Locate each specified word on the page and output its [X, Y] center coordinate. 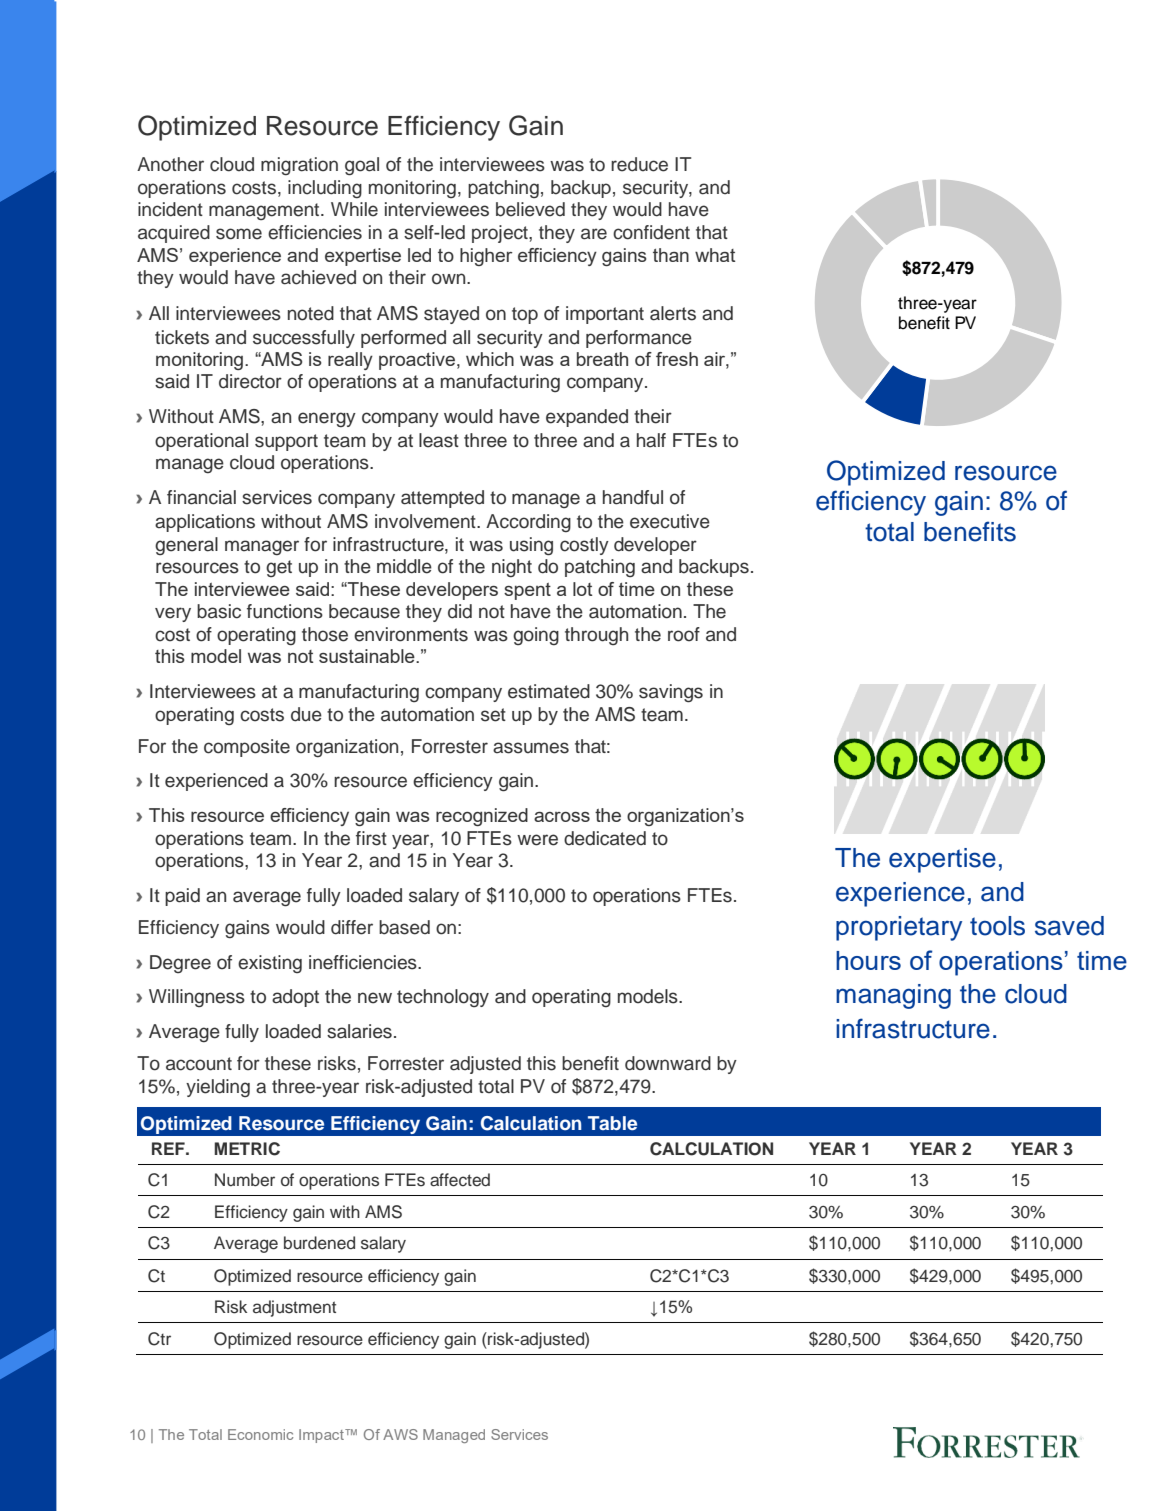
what [715, 255]
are [594, 234]
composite [247, 748]
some [239, 234]
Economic [260, 1434]
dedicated [605, 838]
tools [997, 926]
